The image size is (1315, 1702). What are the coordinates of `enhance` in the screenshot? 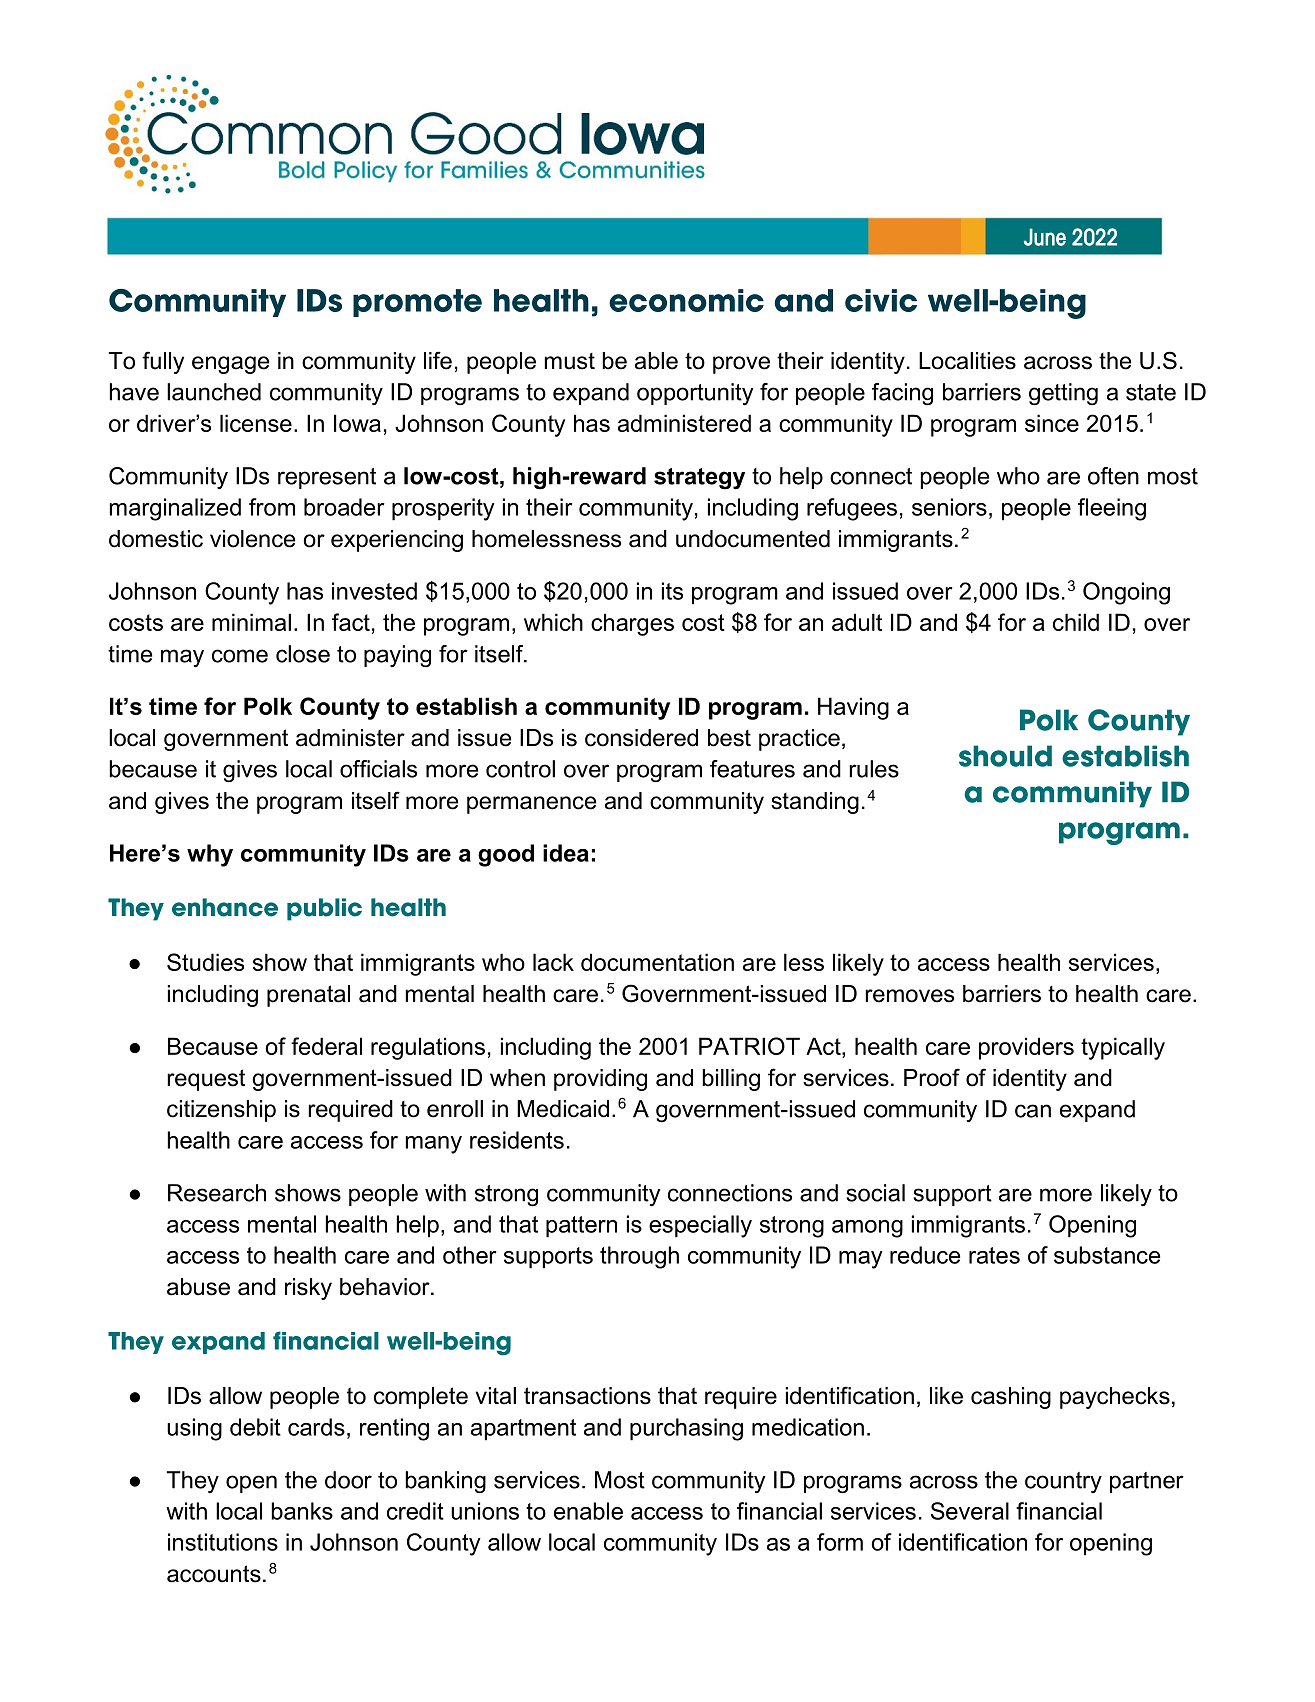 It's located at (225, 907).
